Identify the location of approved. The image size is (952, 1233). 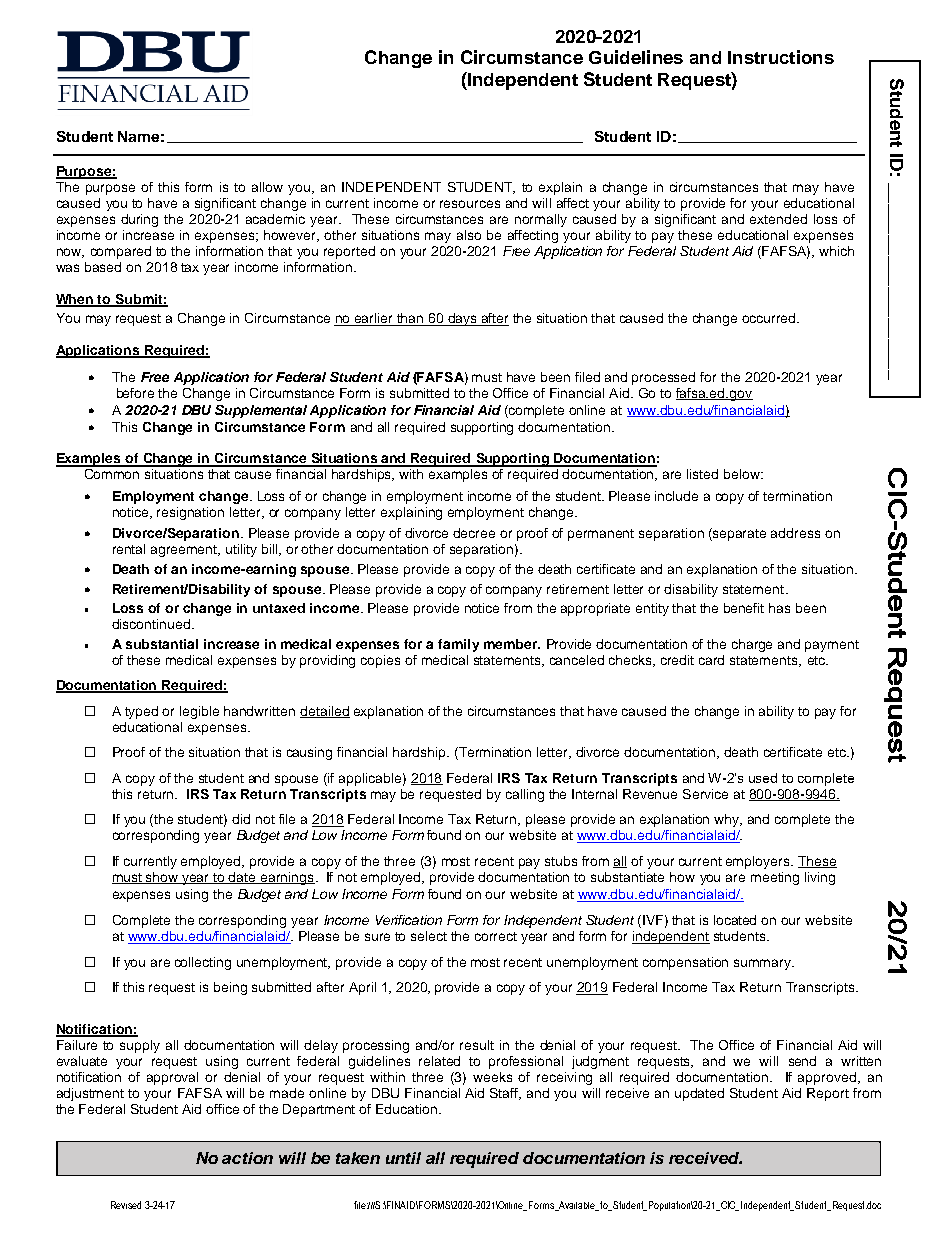
(827, 1078).
